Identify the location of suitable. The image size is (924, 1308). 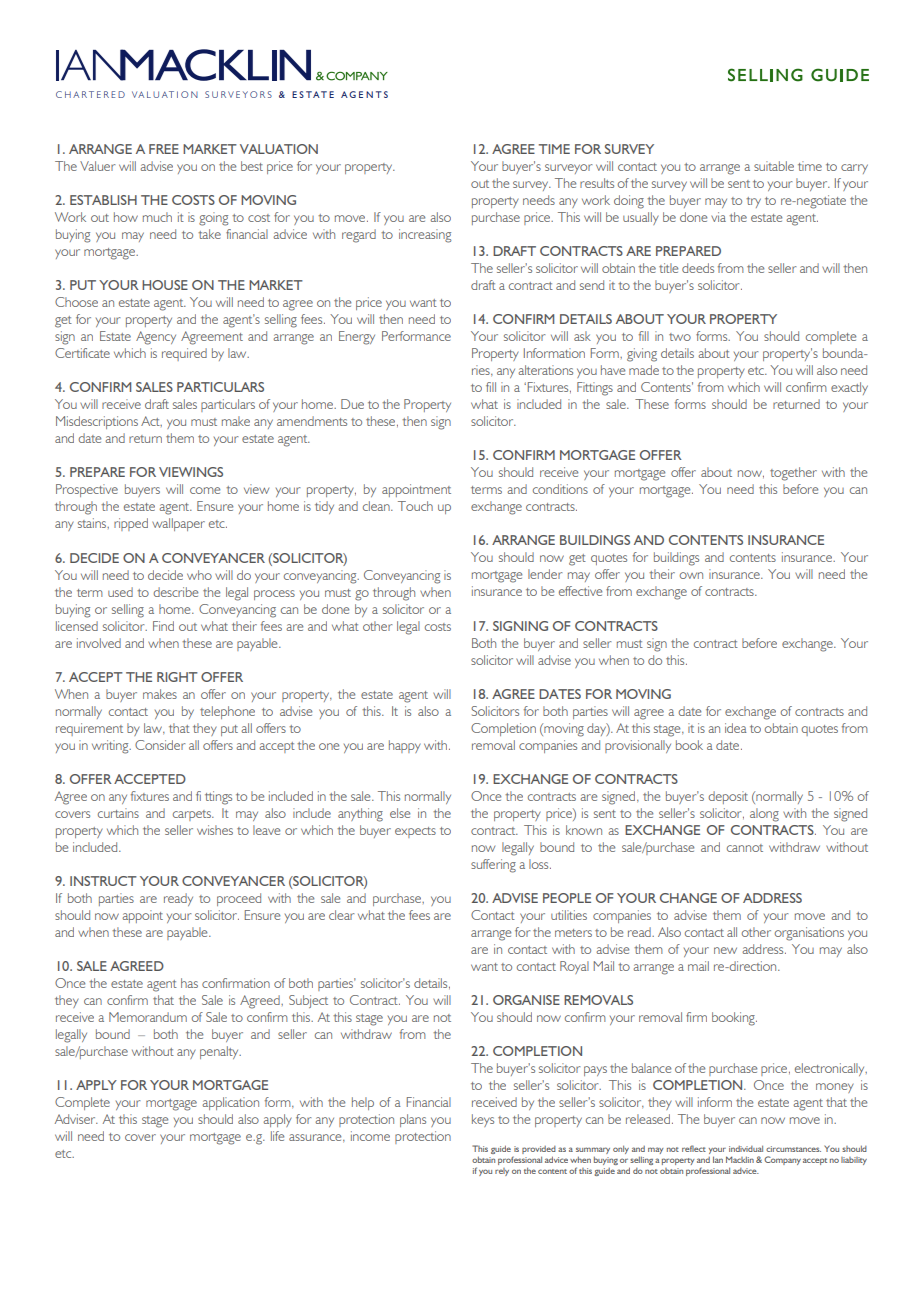
(774, 166).
